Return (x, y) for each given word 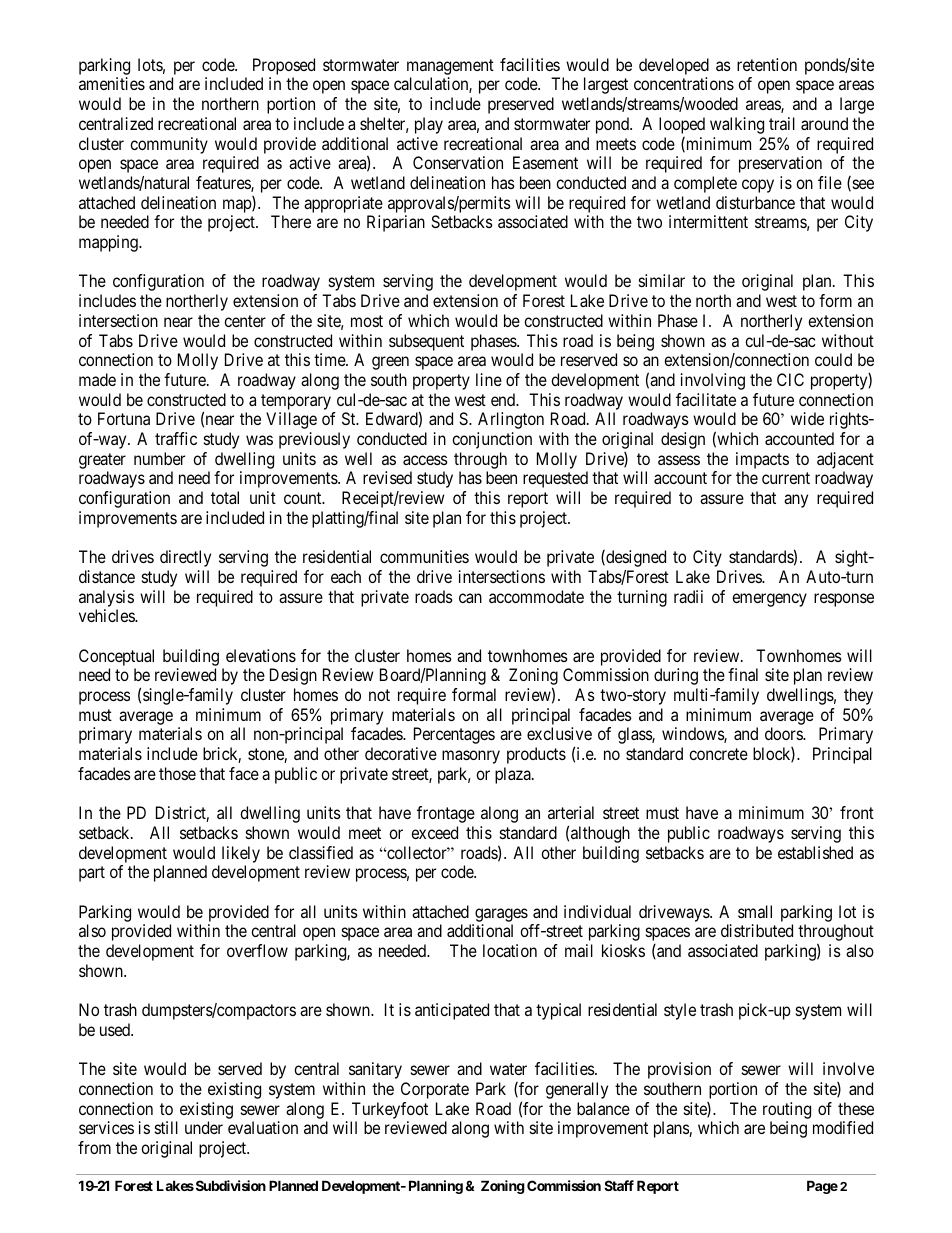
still (166, 1127)
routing (787, 1110)
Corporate (435, 1090)
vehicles (107, 615)
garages (501, 915)
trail (782, 123)
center (245, 321)
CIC (790, 379)
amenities (112, 83)
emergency (769, 600)
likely (241, 854)
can (470, 598)
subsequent (426, 342)
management (450, 67)
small (755, 911)
